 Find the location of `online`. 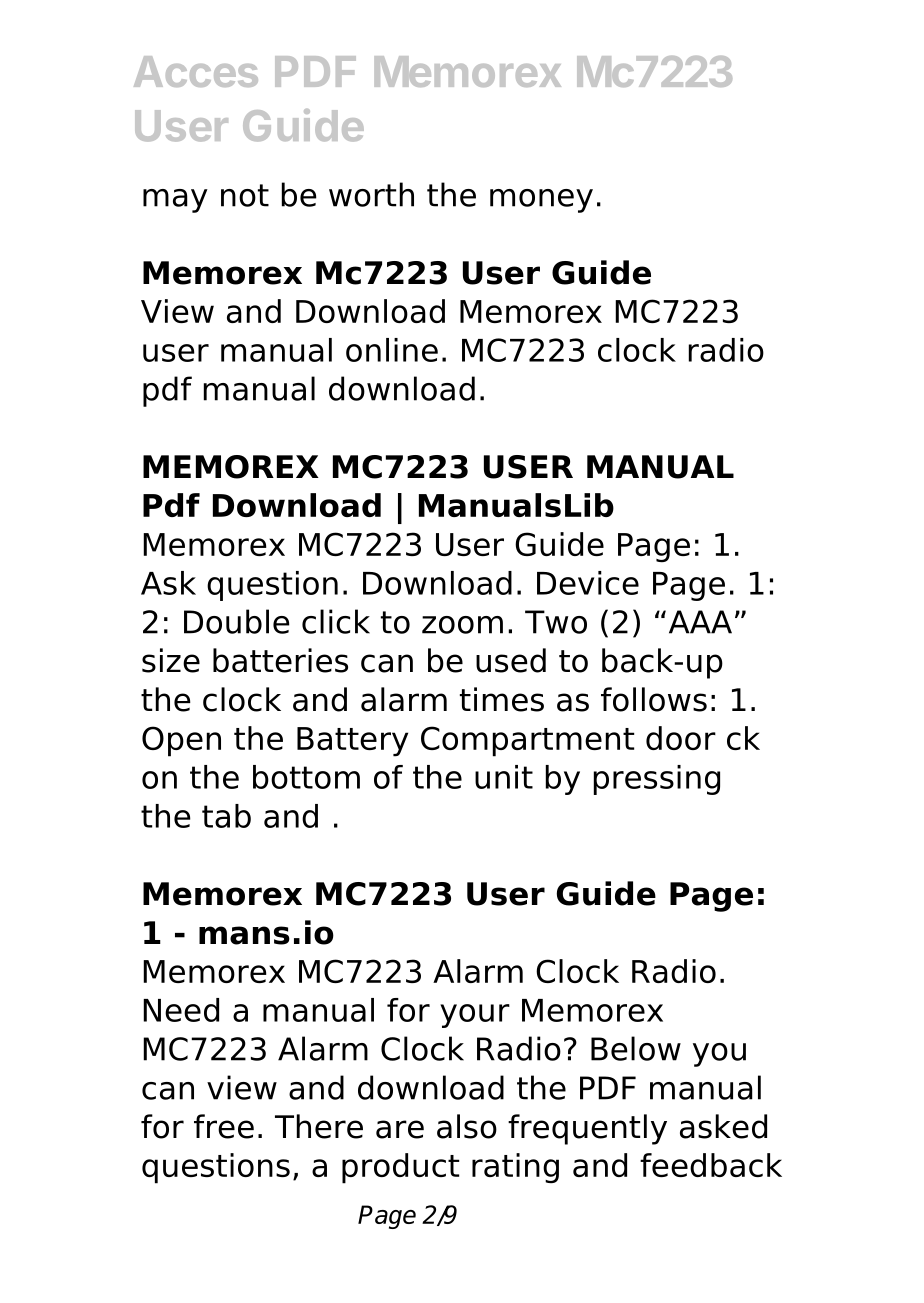

online is located at coordinates (392, 350).
